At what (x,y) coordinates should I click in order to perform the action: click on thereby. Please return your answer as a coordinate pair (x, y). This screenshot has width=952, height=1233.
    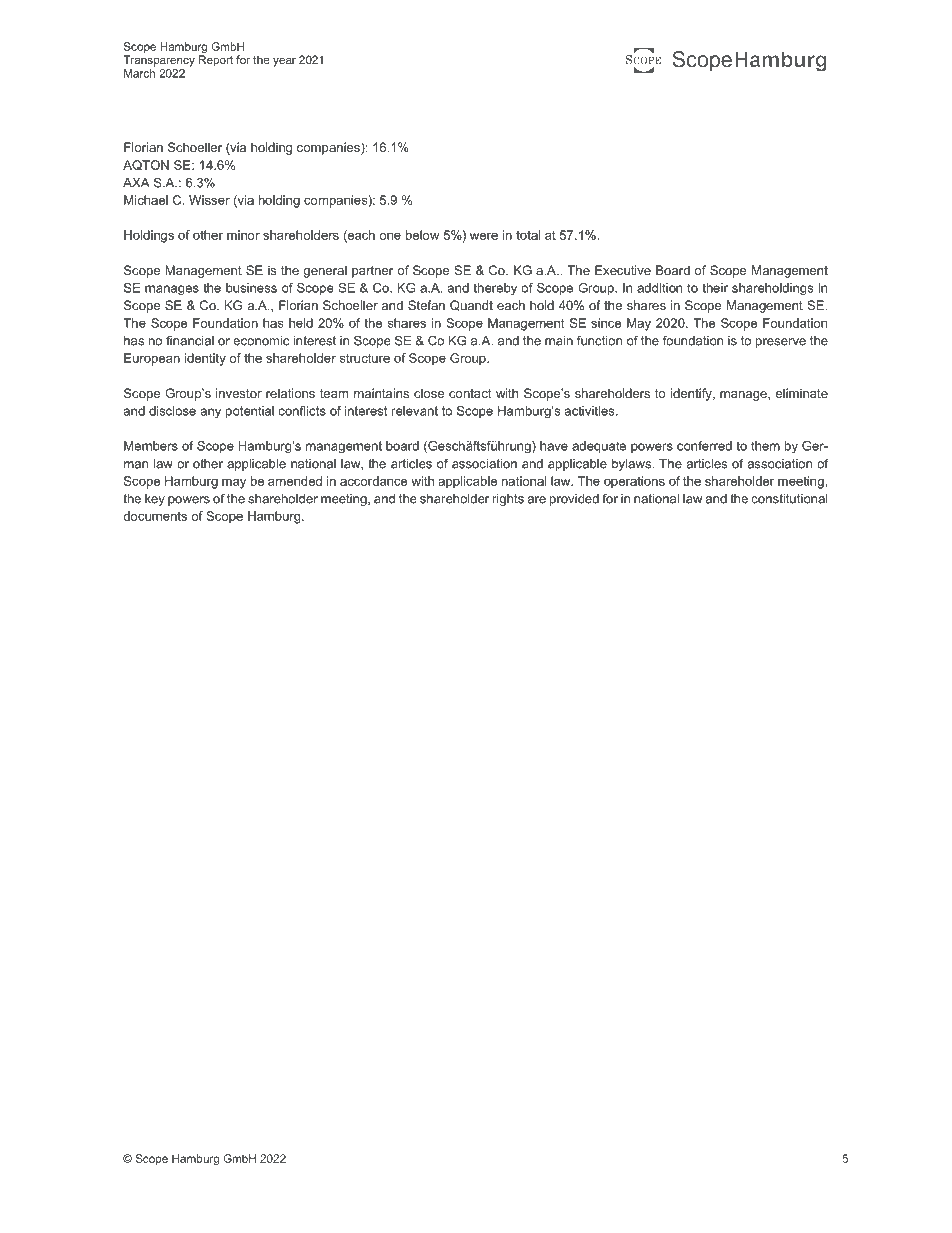
    Looking at the image, I should click on (495, 289).
